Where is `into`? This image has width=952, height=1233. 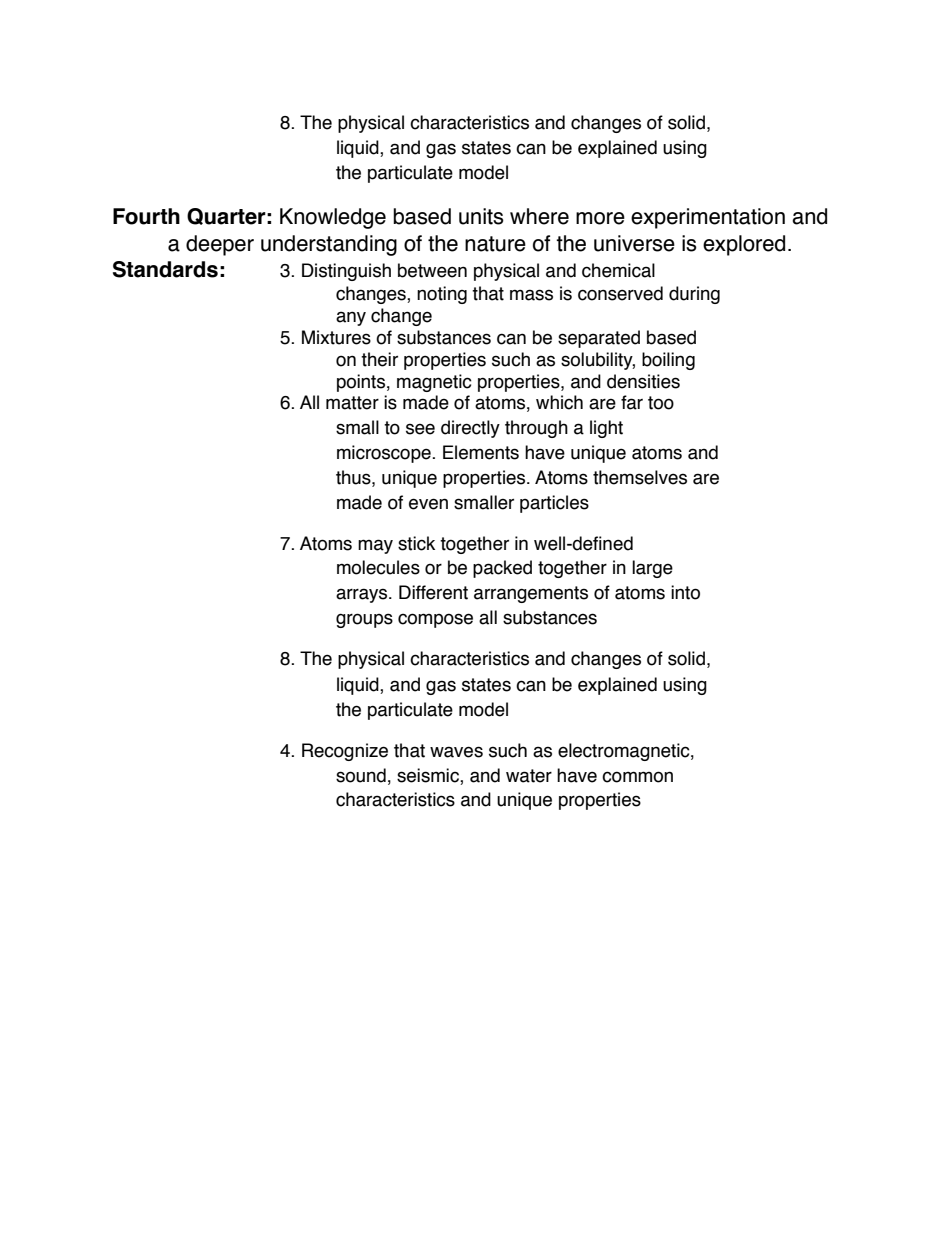 into is located at coordinates (685, 592).
